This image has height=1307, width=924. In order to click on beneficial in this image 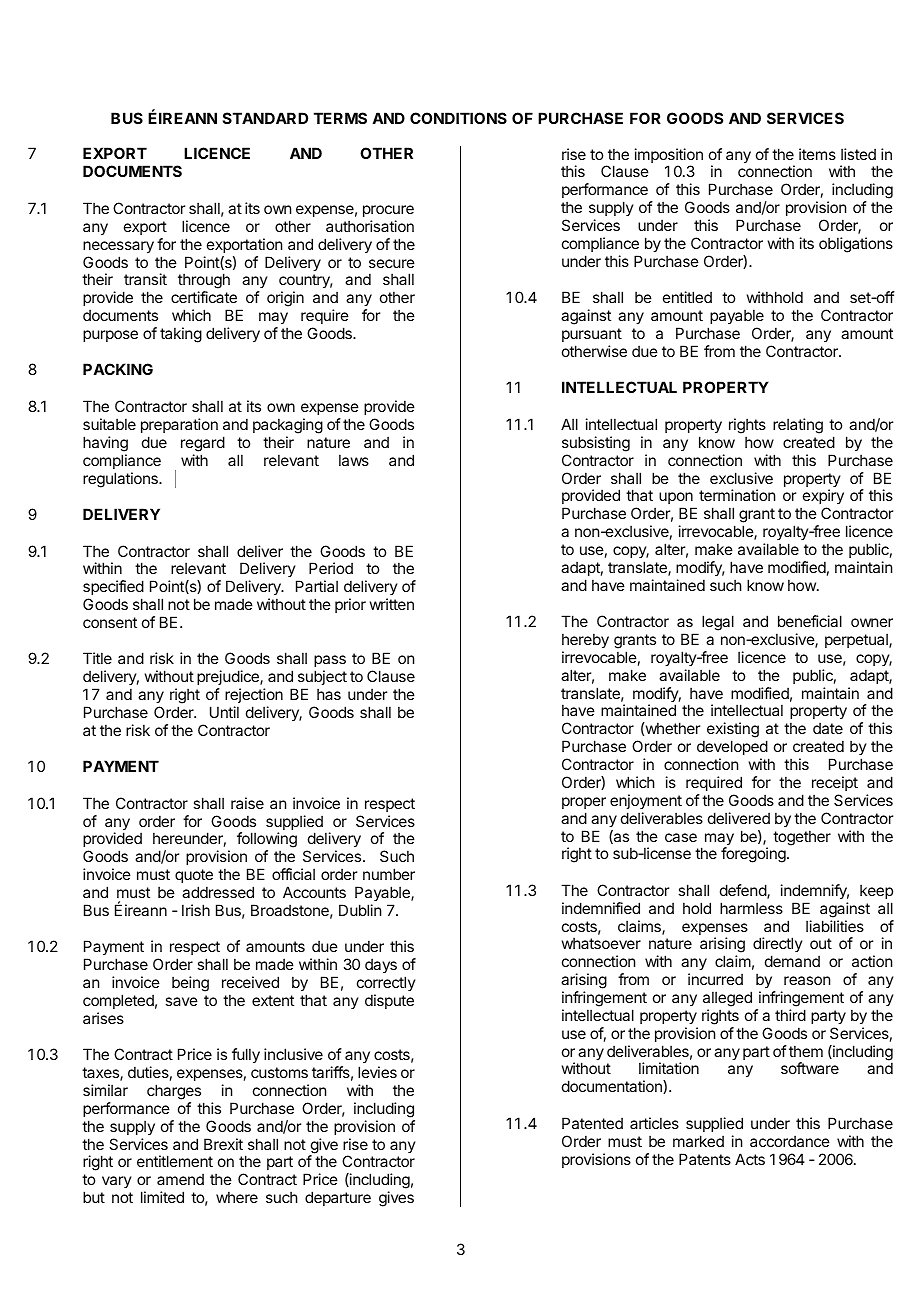, I will do `click(810, 621)`.
